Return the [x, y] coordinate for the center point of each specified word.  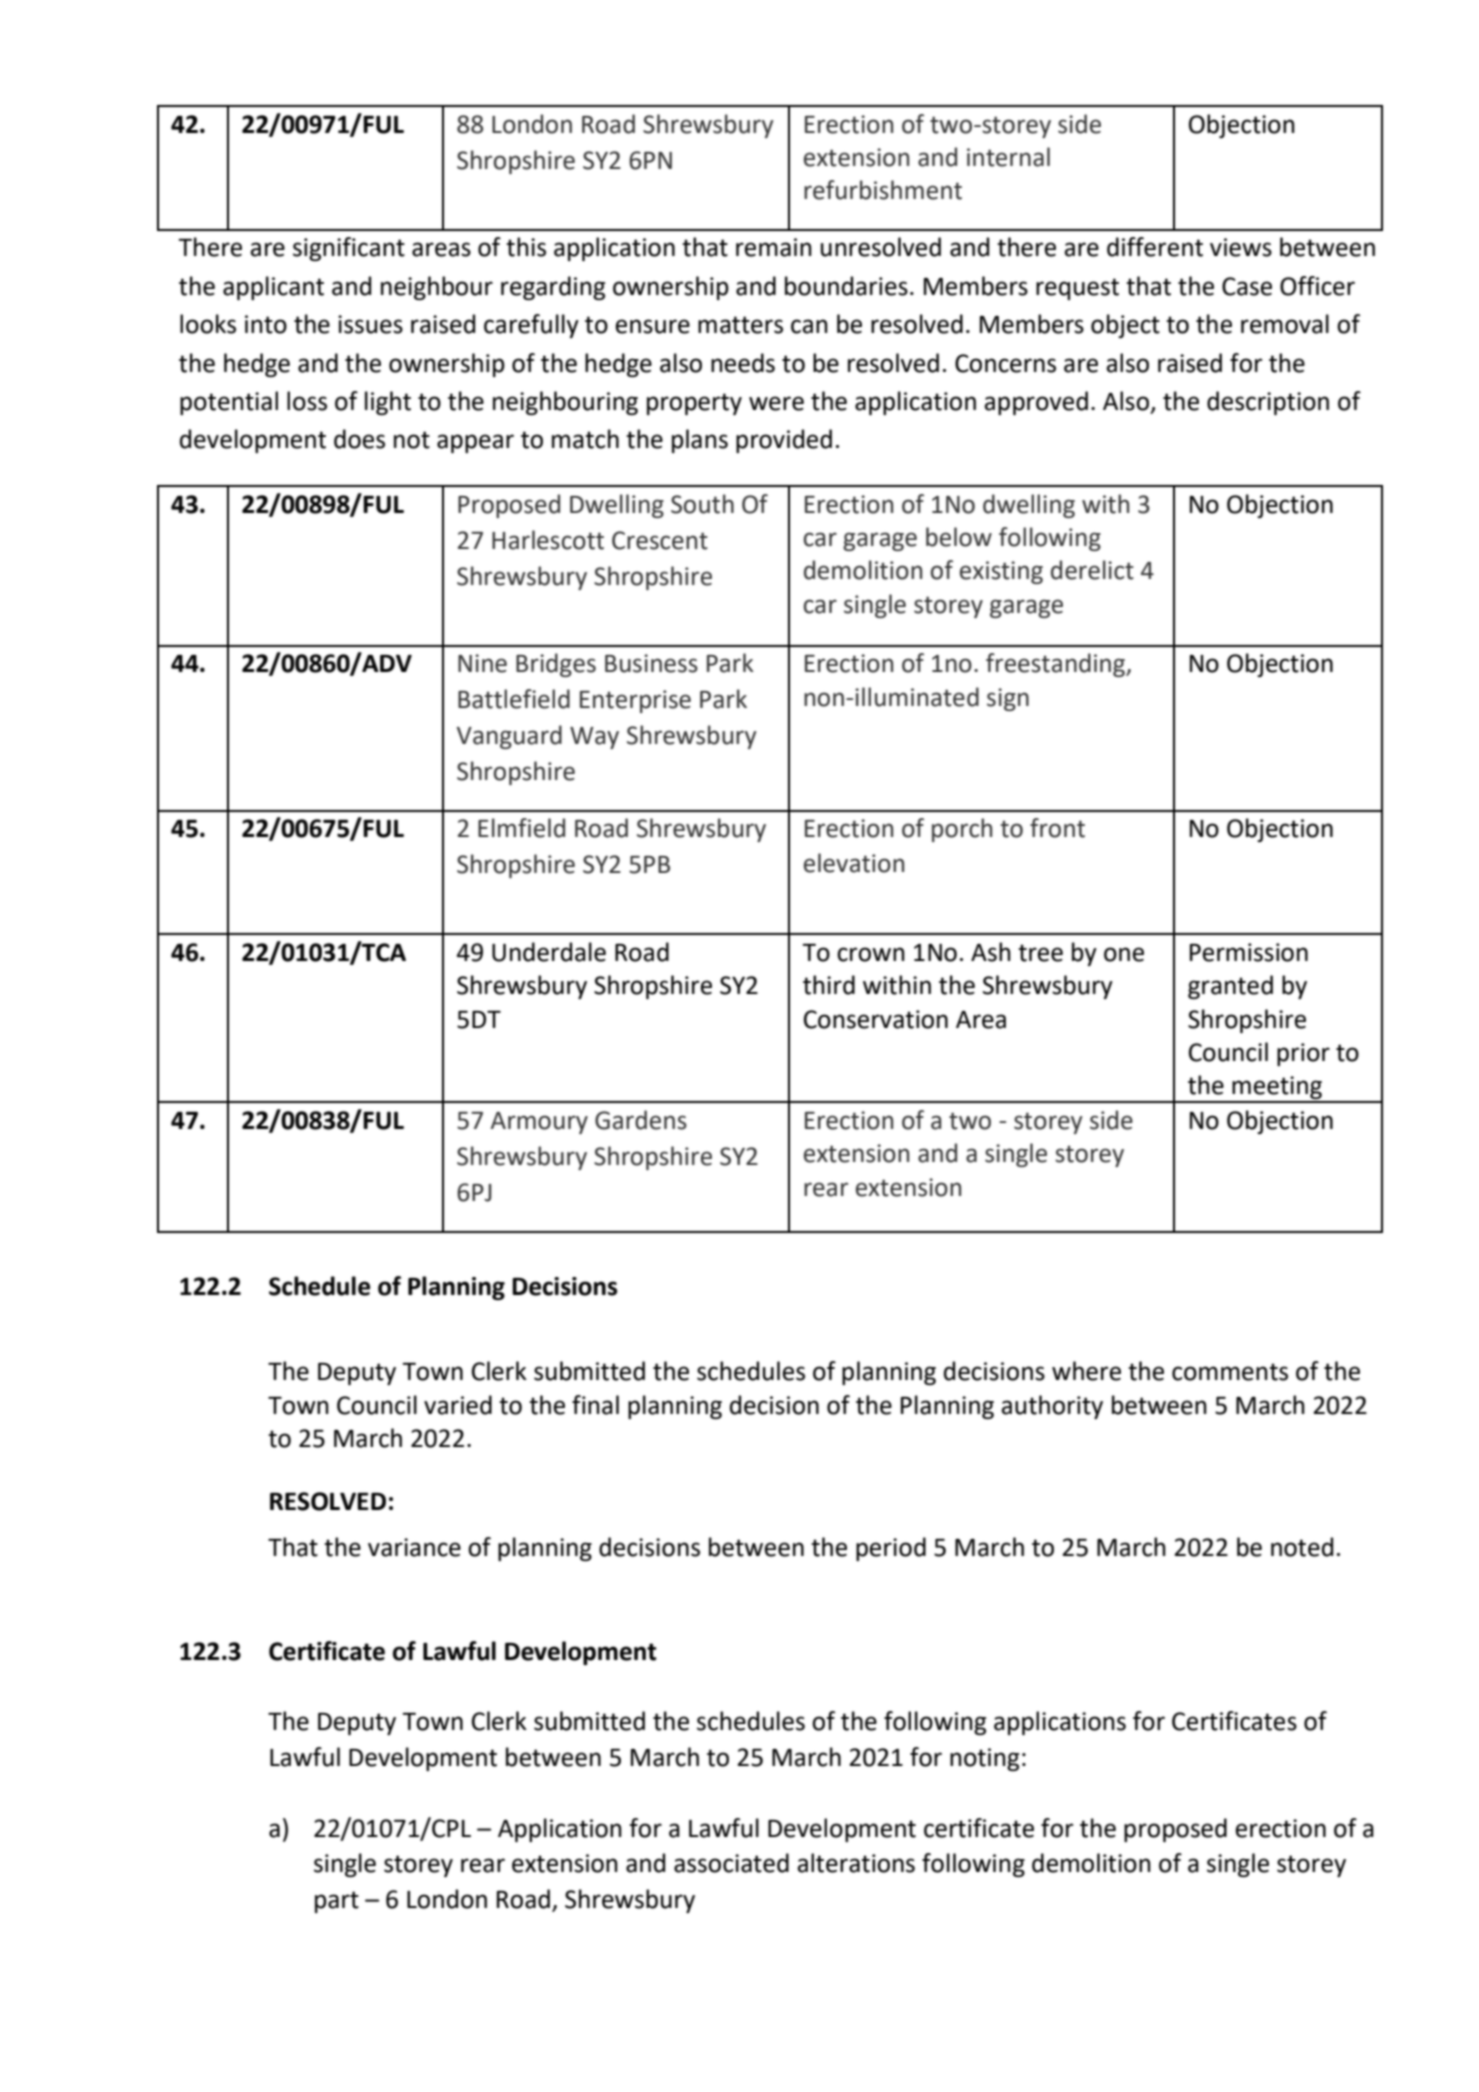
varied [458, 1405]
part [337, 1902]
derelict [1092, 570]
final [595, 1405]
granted [1230, 987]
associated [731, 1863]
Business [651, 663]
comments [1230, 1372]
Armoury [539, 1123]
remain [774, 247]
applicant [273, 288]
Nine [482, 663]
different [1155, 247]
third [829, 985]
